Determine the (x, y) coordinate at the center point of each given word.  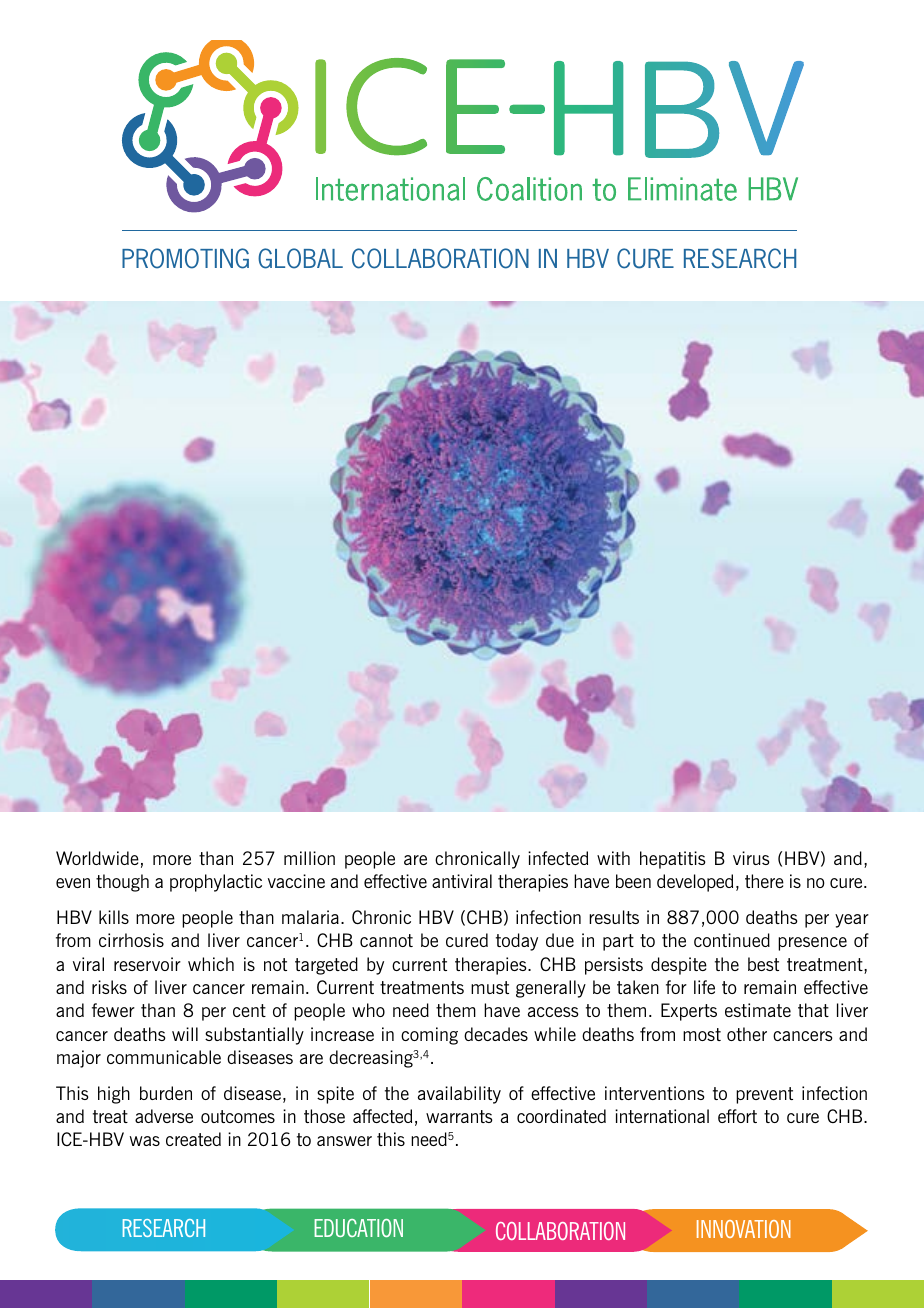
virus (751, 858)
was (145, 1141)
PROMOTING (185, 258)
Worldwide (97, 858)
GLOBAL (300, 258)
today (517, 942)
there (764, 881)
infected (558, 858)
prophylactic (216, 883)
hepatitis (673, 860)
